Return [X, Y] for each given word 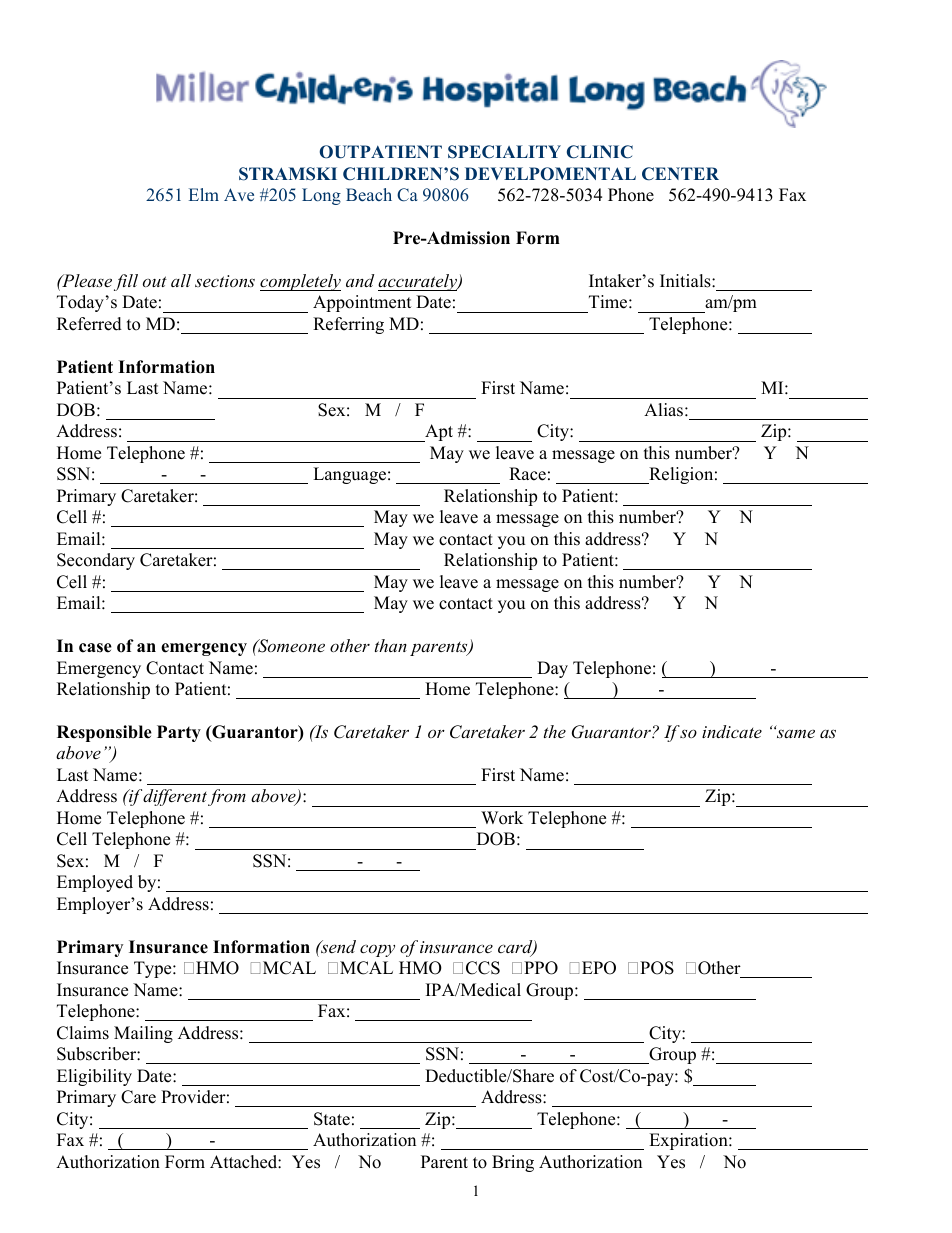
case [95, 648]
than [391, 645]
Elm [204, 194]
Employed [95, 883]
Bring [513, 1163]
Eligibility [94, 1077]
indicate [732, 731]
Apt [438, 433]
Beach [369, 195]
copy [377, 950]
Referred [89, 324]
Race [527, 474]
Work [502, 818]
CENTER [680, 174]
